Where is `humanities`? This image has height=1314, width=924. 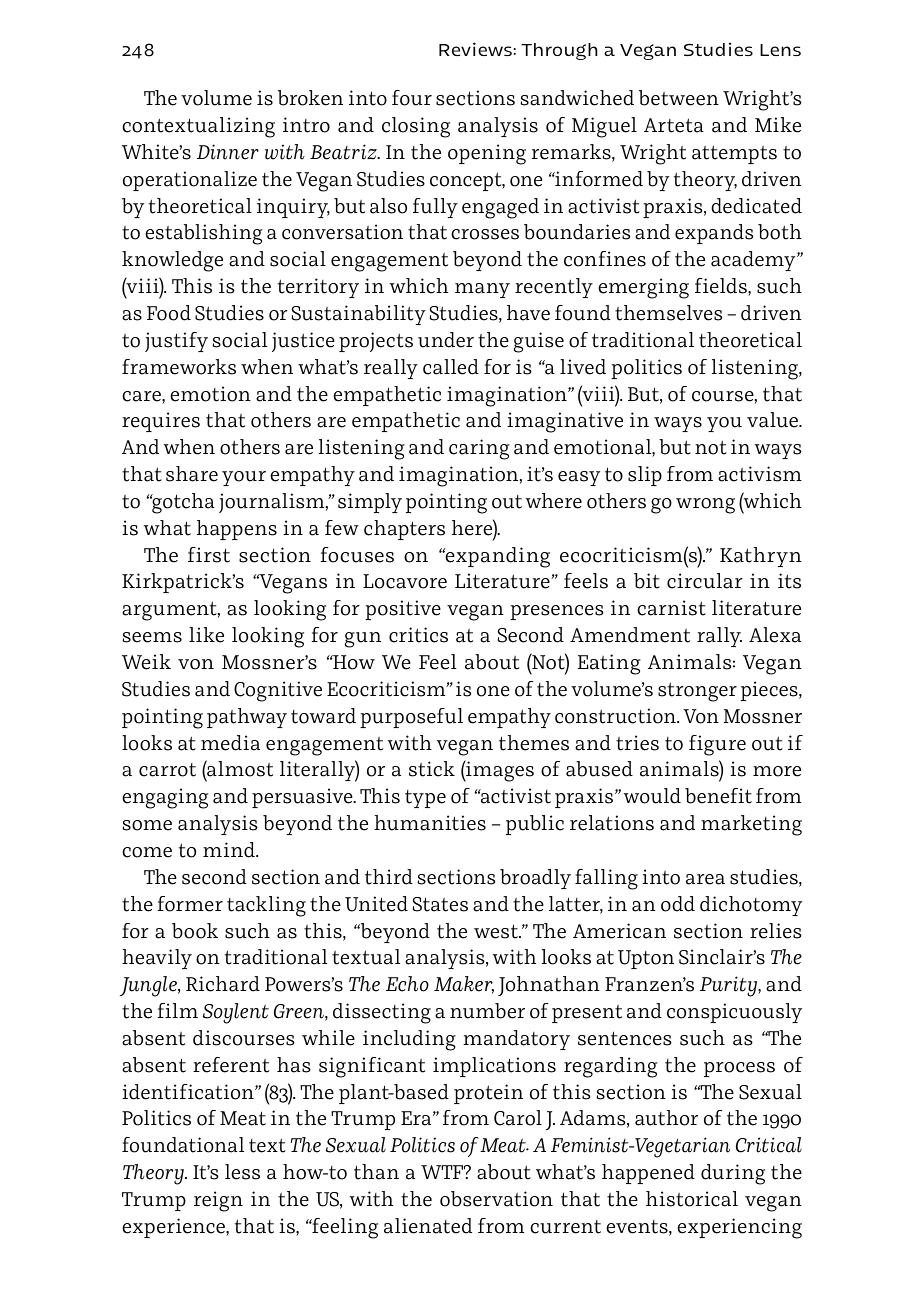
humanities is located at coordinates (430, 823).
